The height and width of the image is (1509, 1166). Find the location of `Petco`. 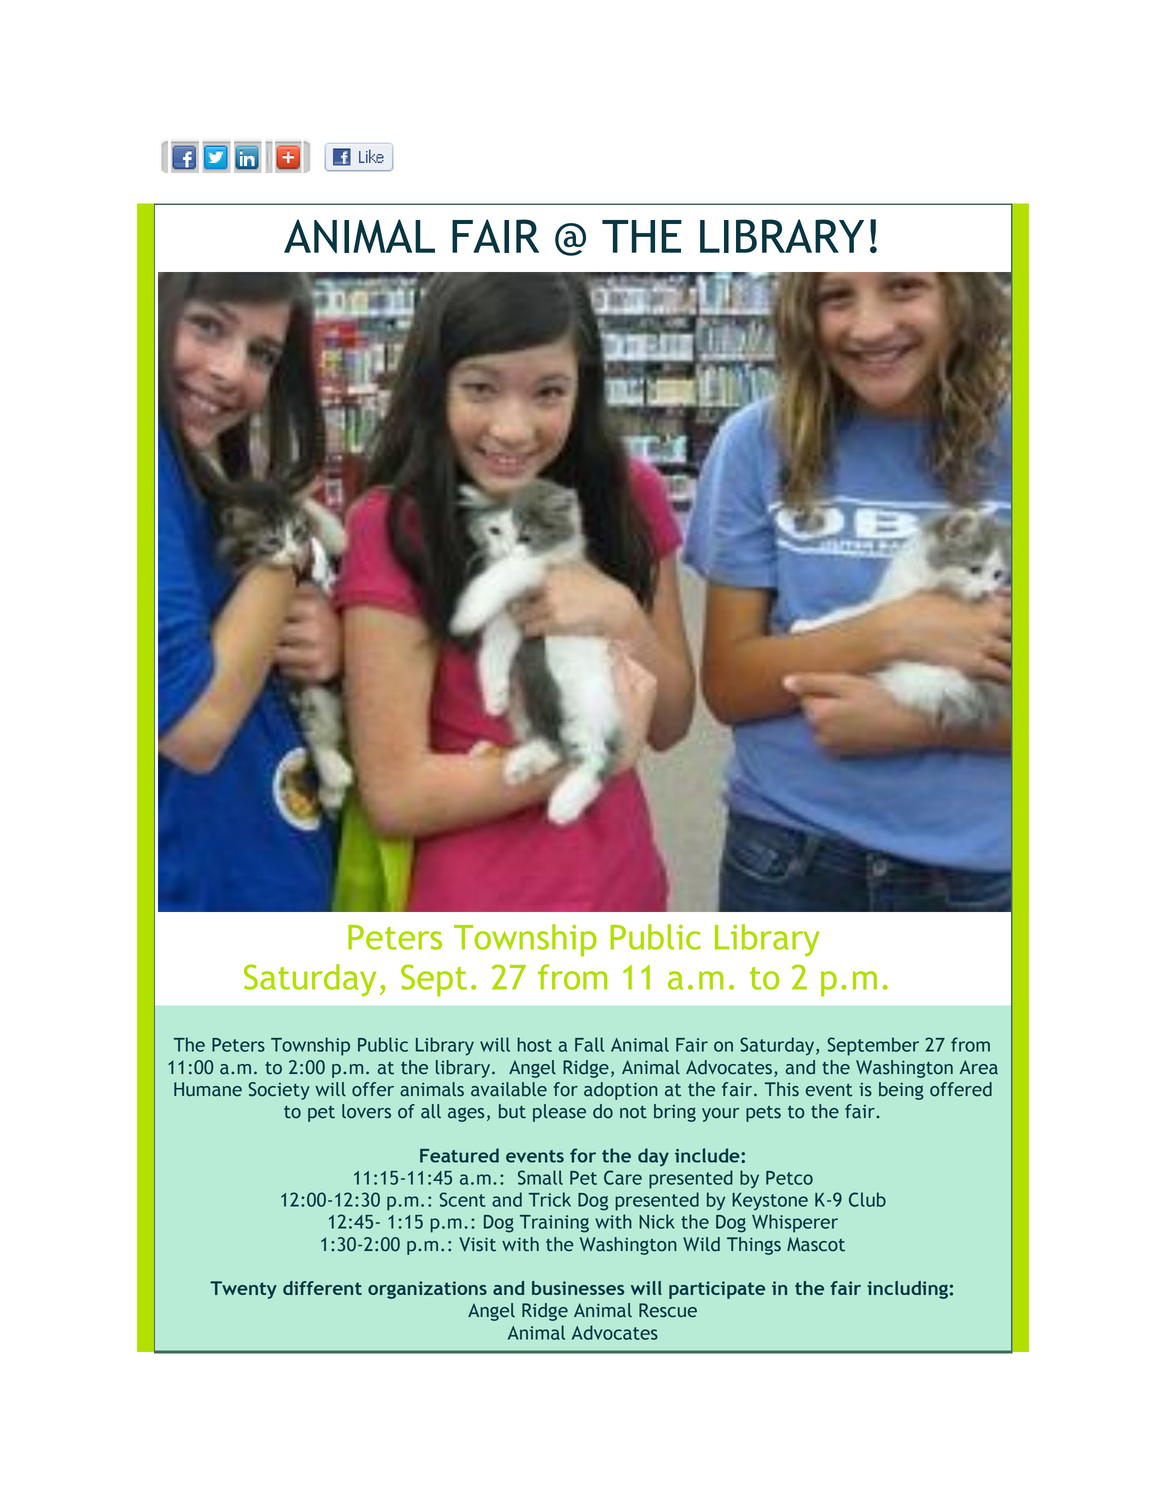

Petco is located at coordinates (789, 1178).
